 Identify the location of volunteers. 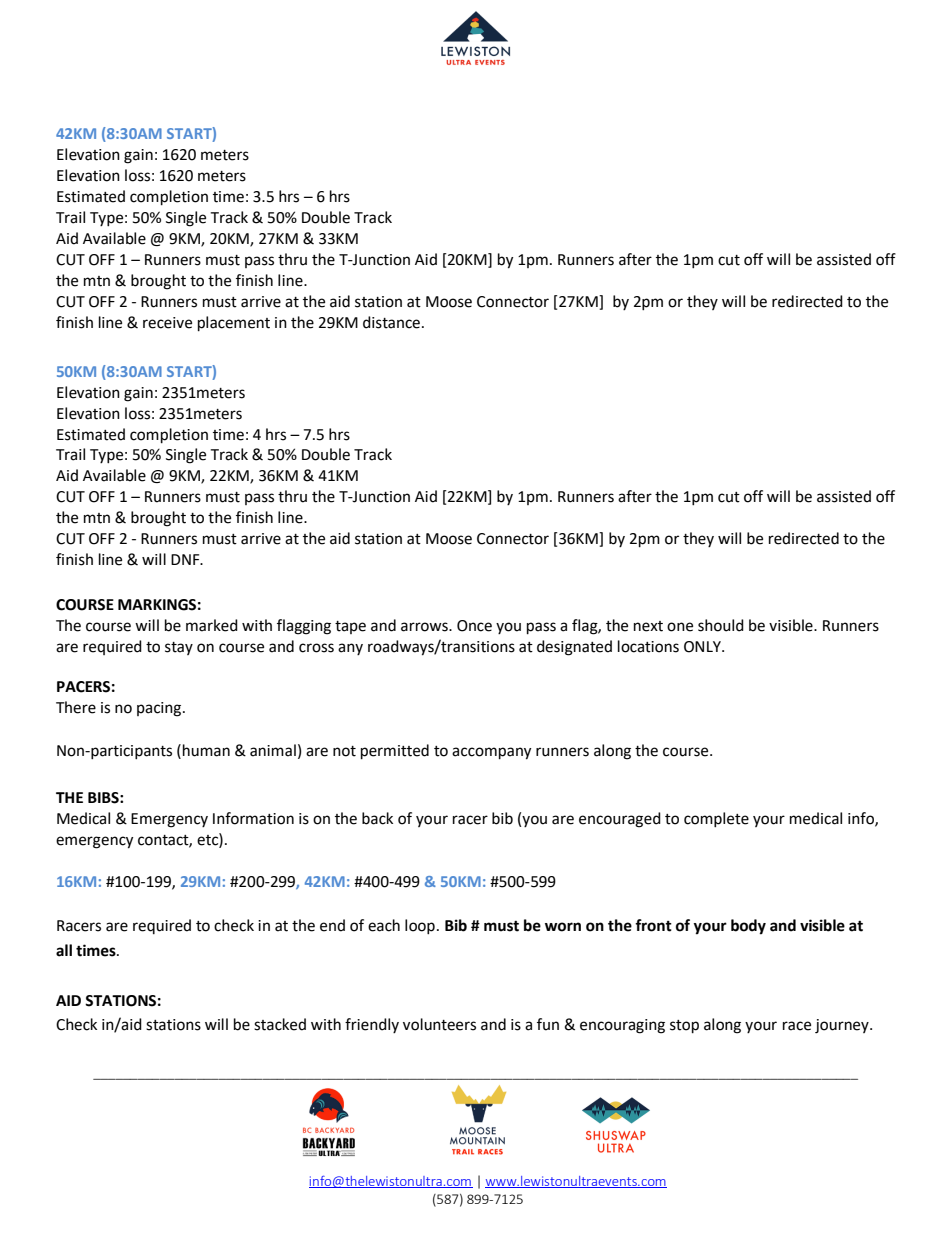
(439, 1024).
